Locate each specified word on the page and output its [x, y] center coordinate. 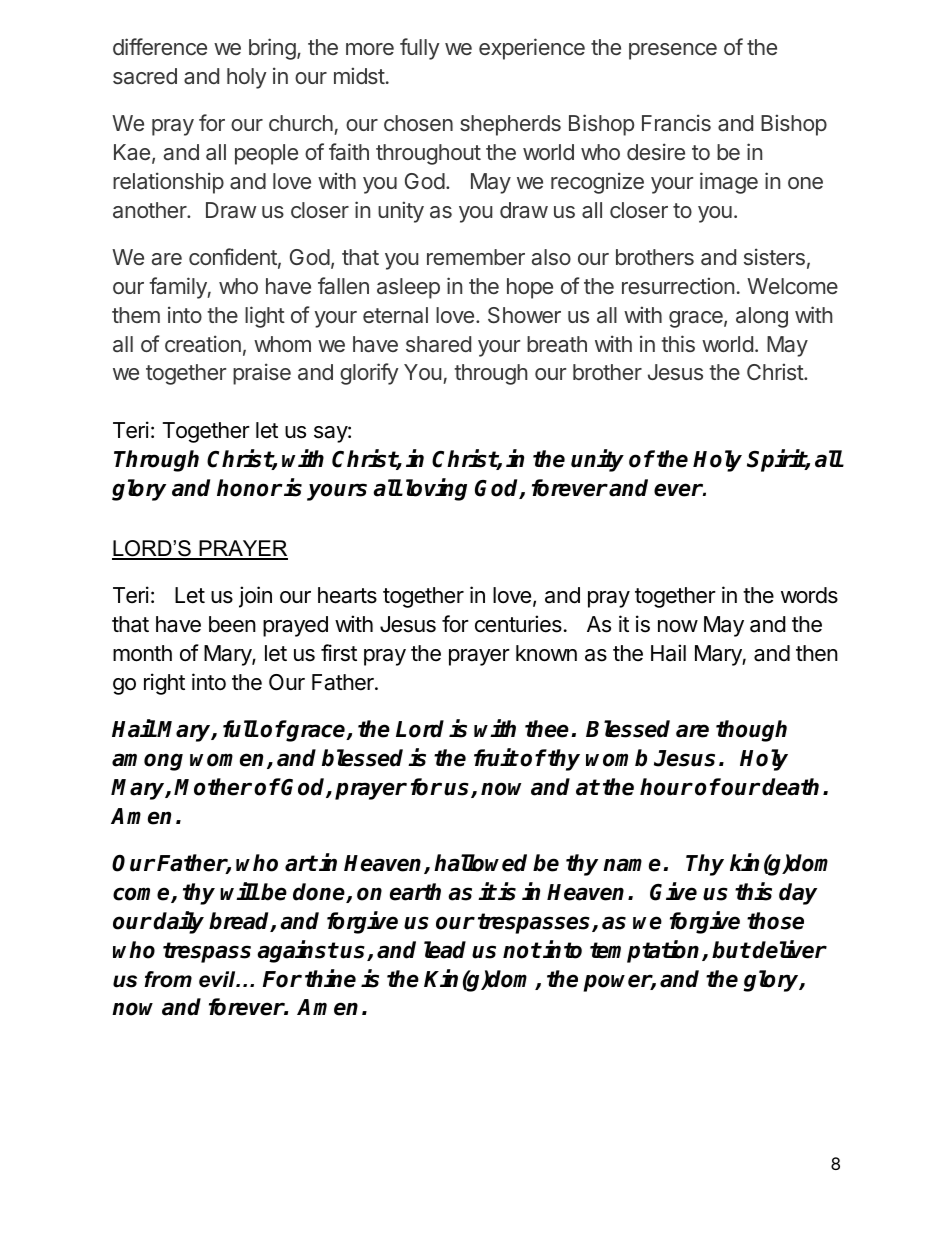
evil [218, 979]
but [731, 950]
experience [532, 49]
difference [160, 46]
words [809, 595]
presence [673, 51]
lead [445, 950]
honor [249, 488]
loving [436, 489]
